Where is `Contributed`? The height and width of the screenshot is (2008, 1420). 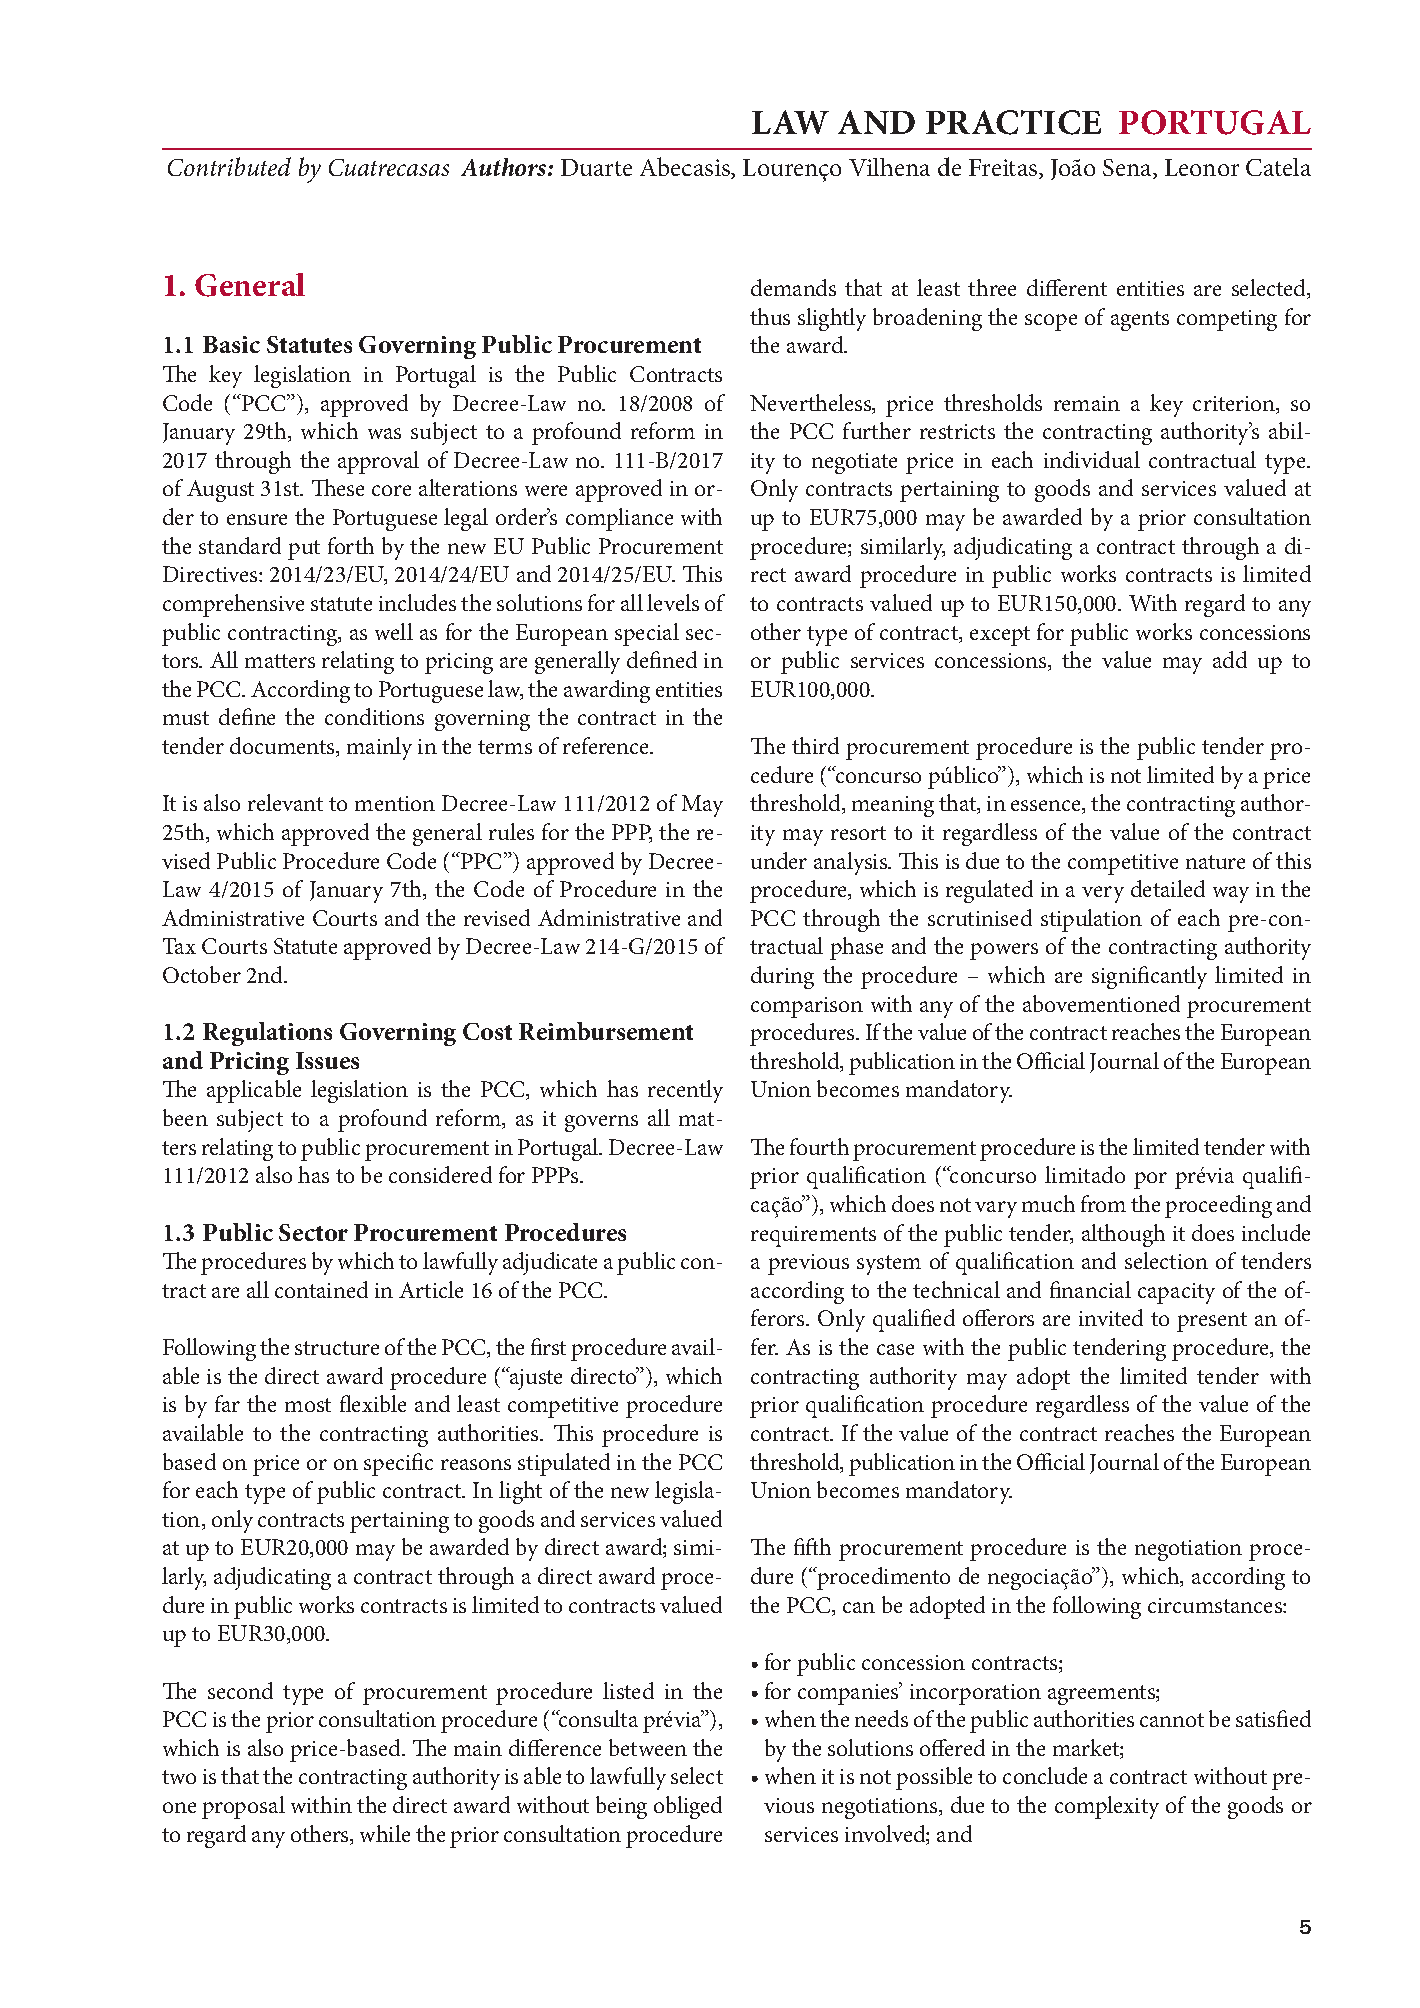 Contributed is located at coordinates (229, 166).
